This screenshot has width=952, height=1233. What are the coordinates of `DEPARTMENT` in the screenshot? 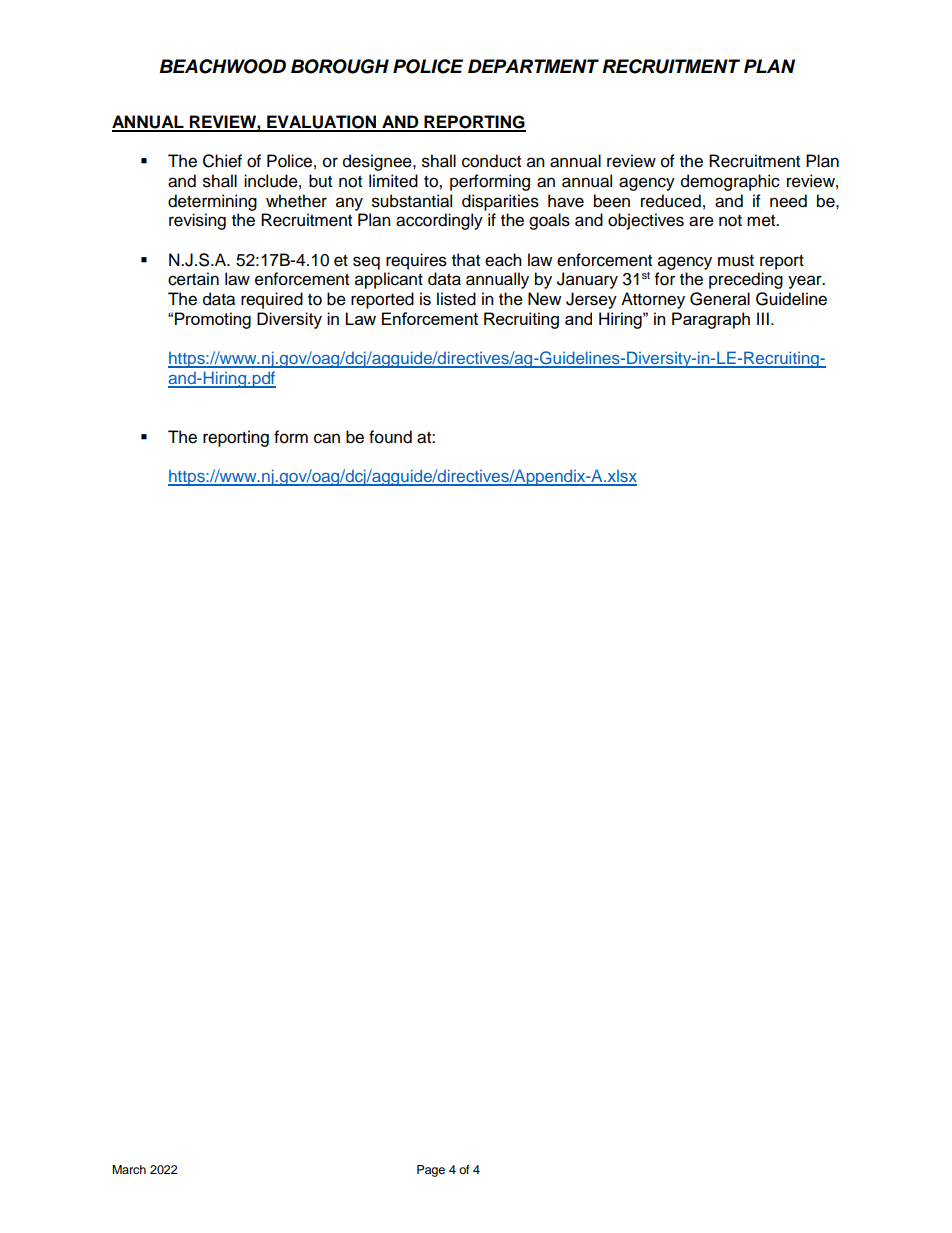 It's located at (533, 66).
